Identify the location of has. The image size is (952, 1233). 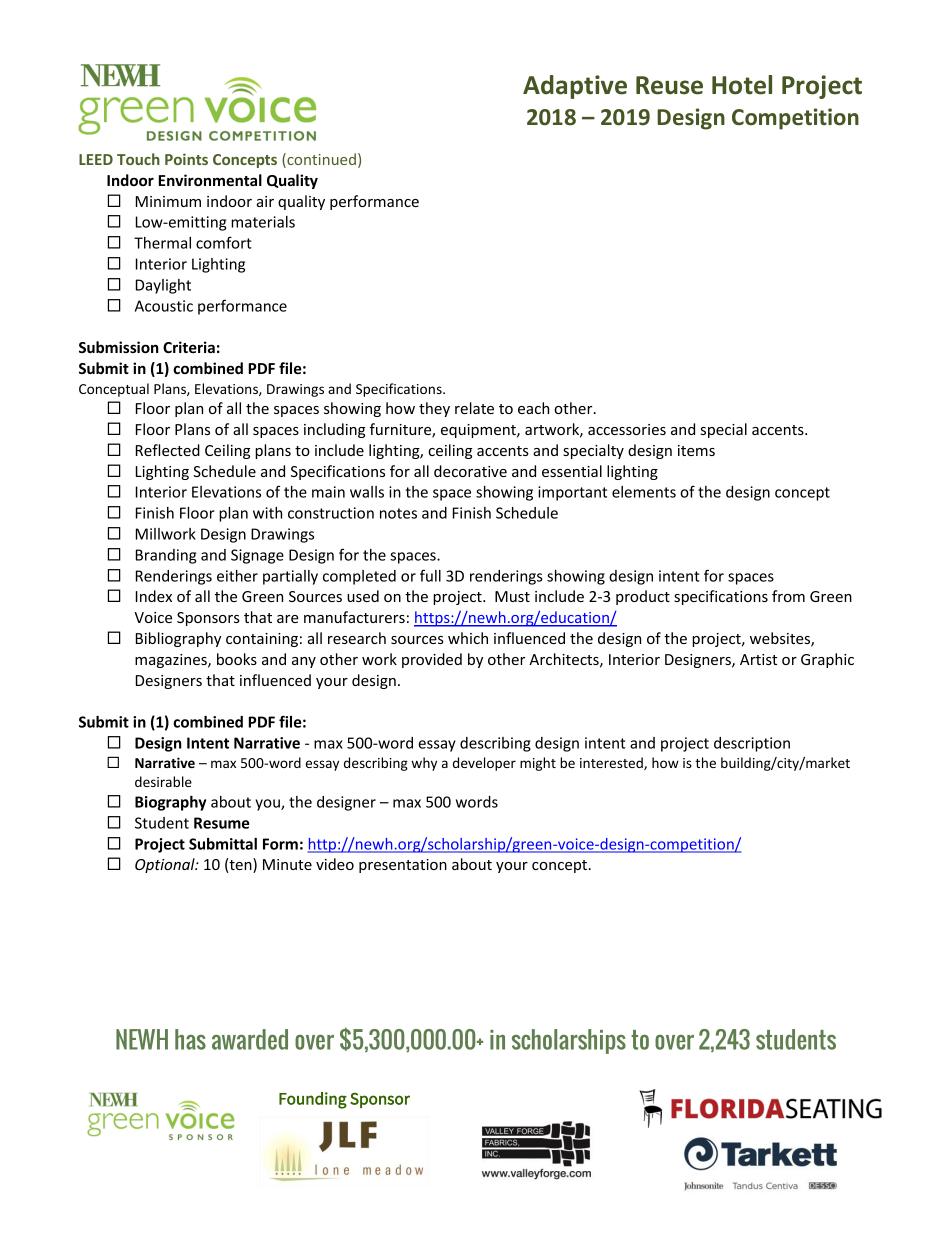
(190, 1039).
